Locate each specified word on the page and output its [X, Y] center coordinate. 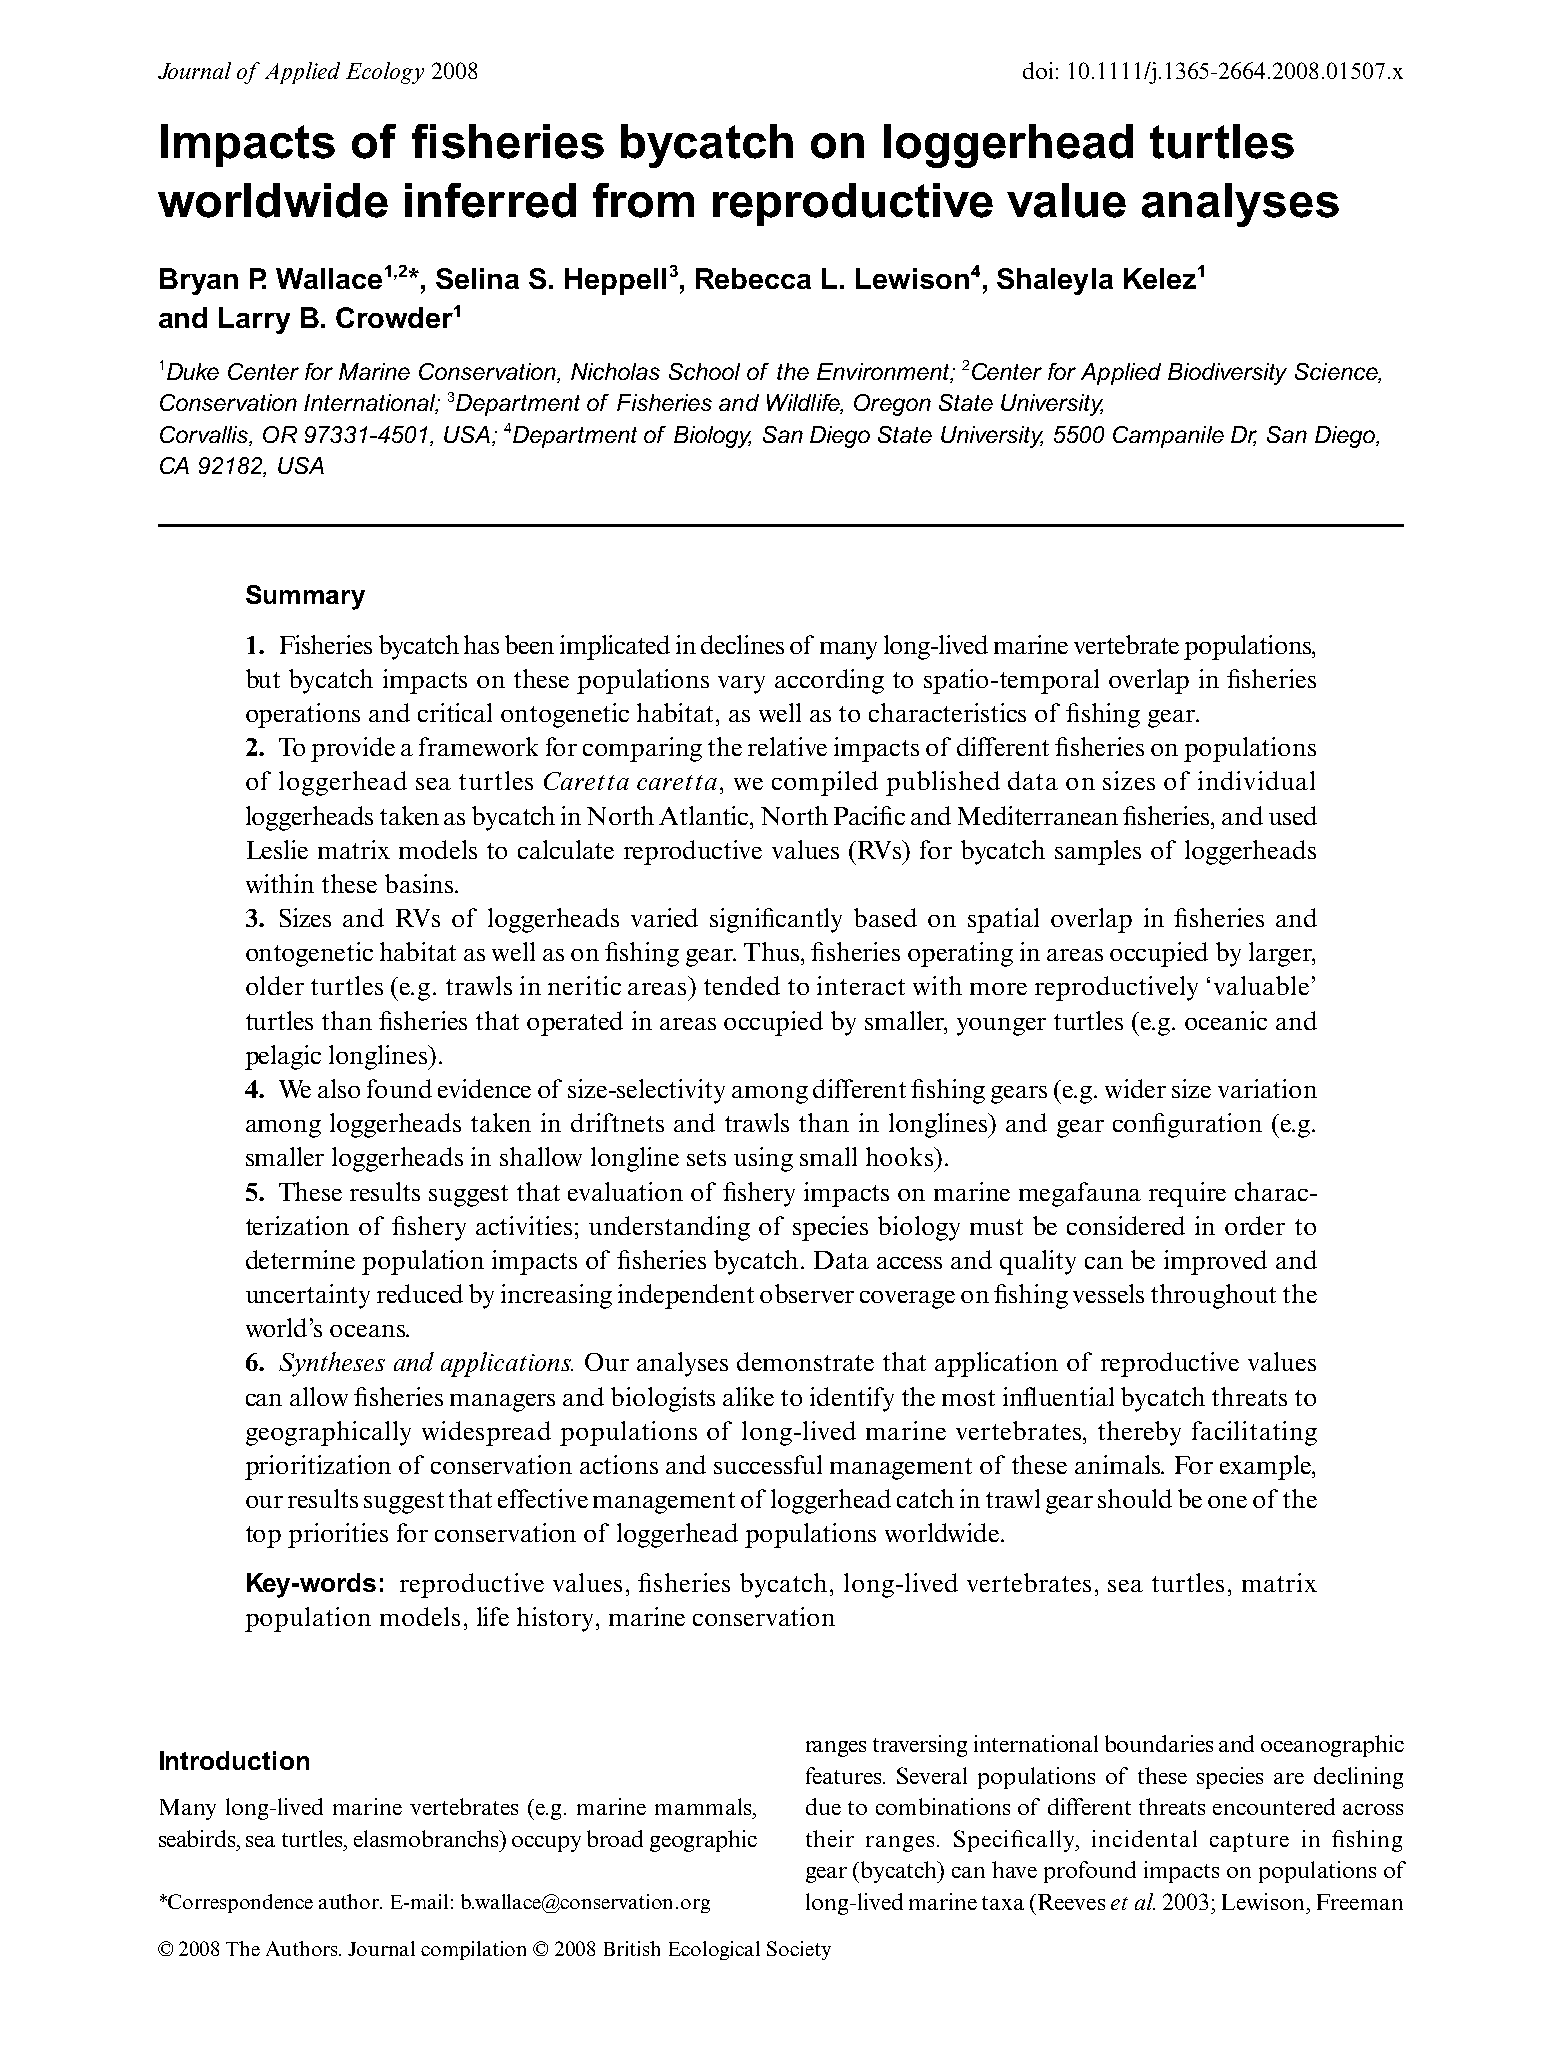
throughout [1213, 1296]
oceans [368, 1331]
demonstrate [805, 1361]
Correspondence [240, 1903]
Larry [254, 320]
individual [1256, 780]
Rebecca [753, 278]
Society [799, 1950]
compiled [825, 783]
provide [353, 749]
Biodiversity [1227, 374]
